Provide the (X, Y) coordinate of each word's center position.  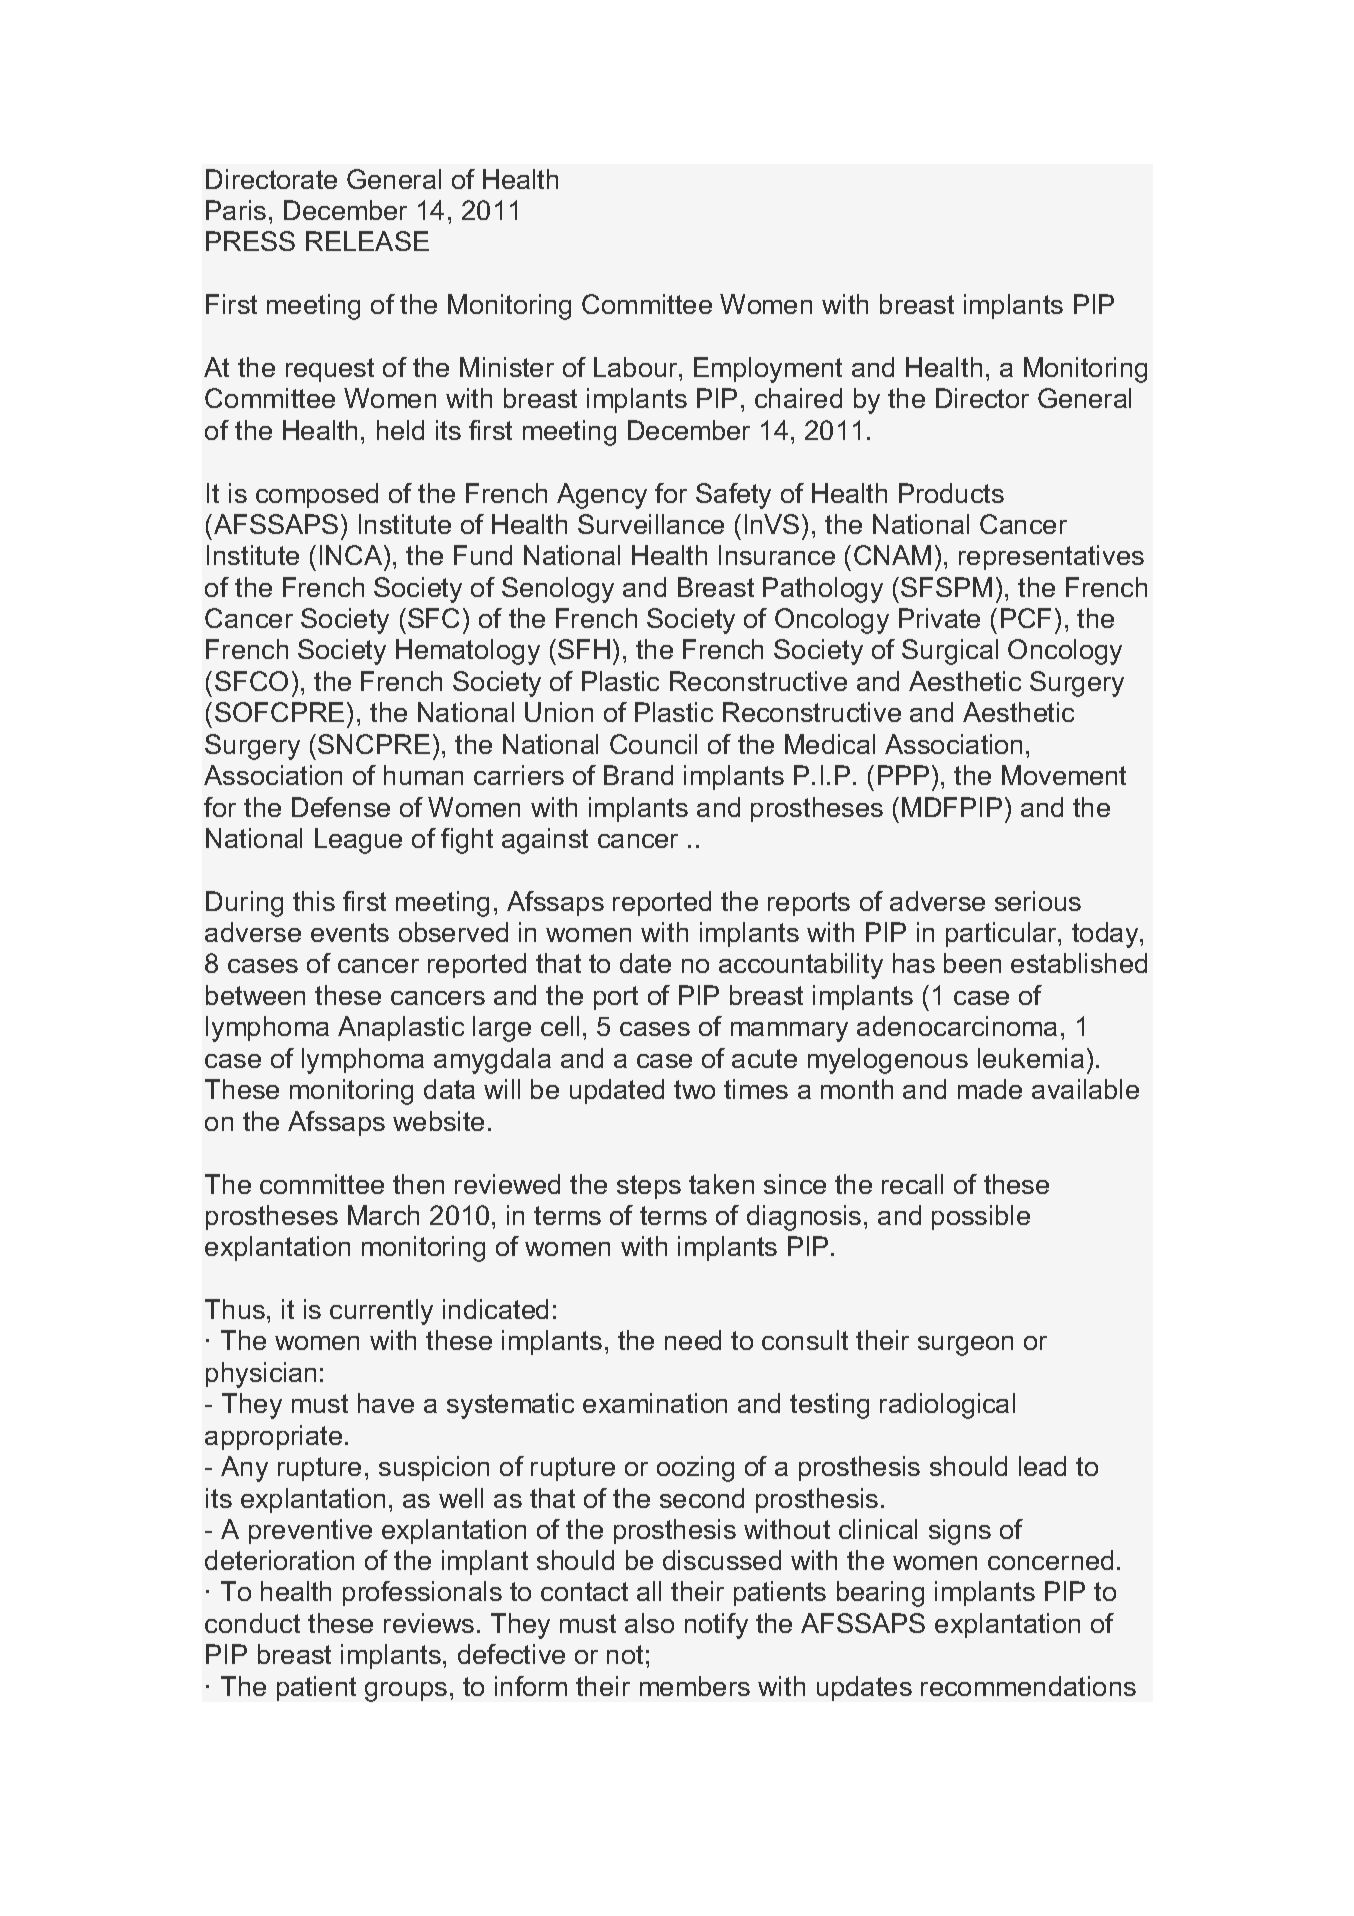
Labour (637, 367)
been (972, 963)
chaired (798, 398)
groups (406, 1692)
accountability (801, 966)
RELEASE (367, 241)
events (350, 932)
